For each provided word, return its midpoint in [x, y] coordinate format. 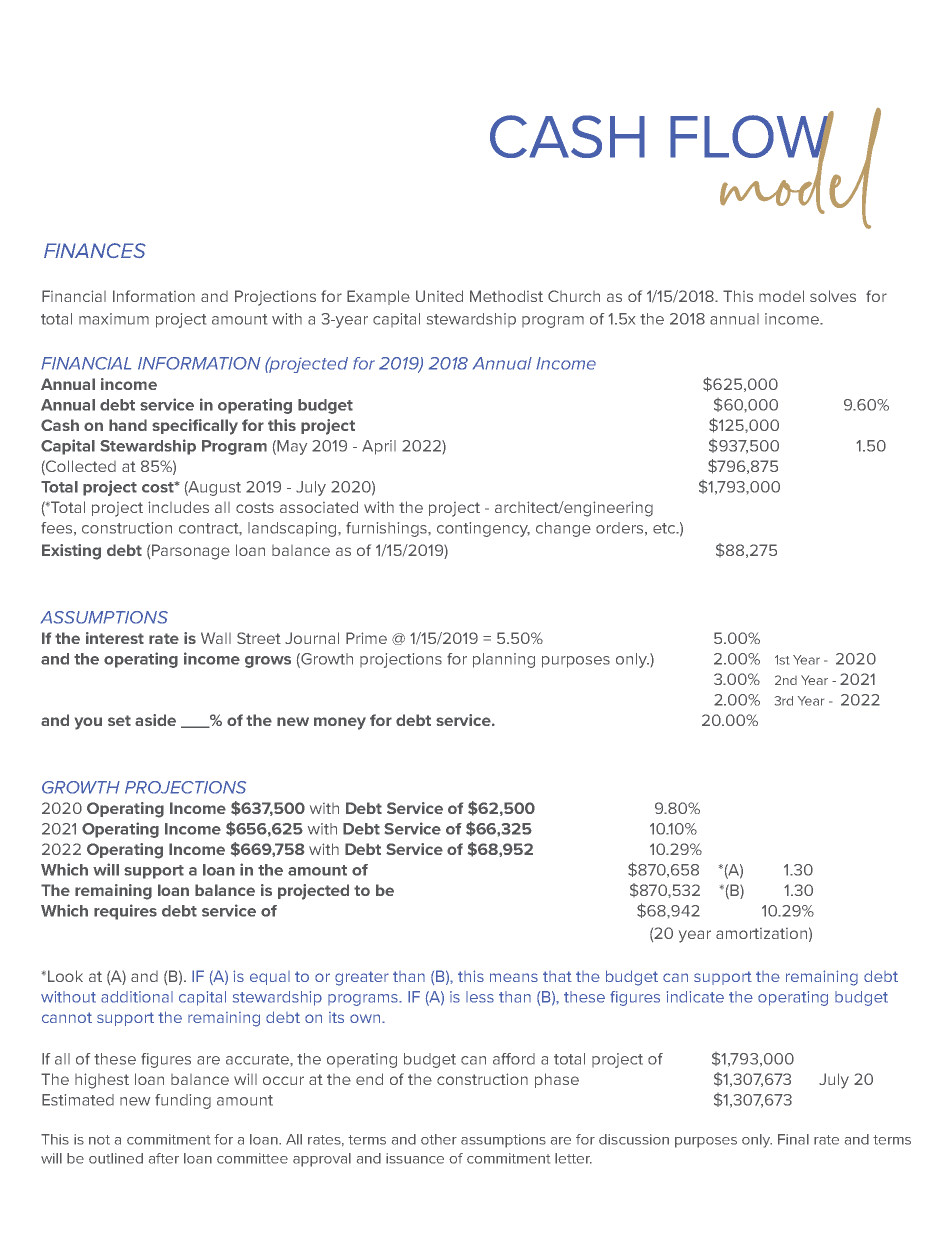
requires [125, 912]
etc [665, 528]
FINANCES [95, 250]
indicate [695, 997]
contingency [483, 529]
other [439, 1139]
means [514, 977]
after [164, 1158]
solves [833, 296]
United [439, 296]
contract [210, 529]
